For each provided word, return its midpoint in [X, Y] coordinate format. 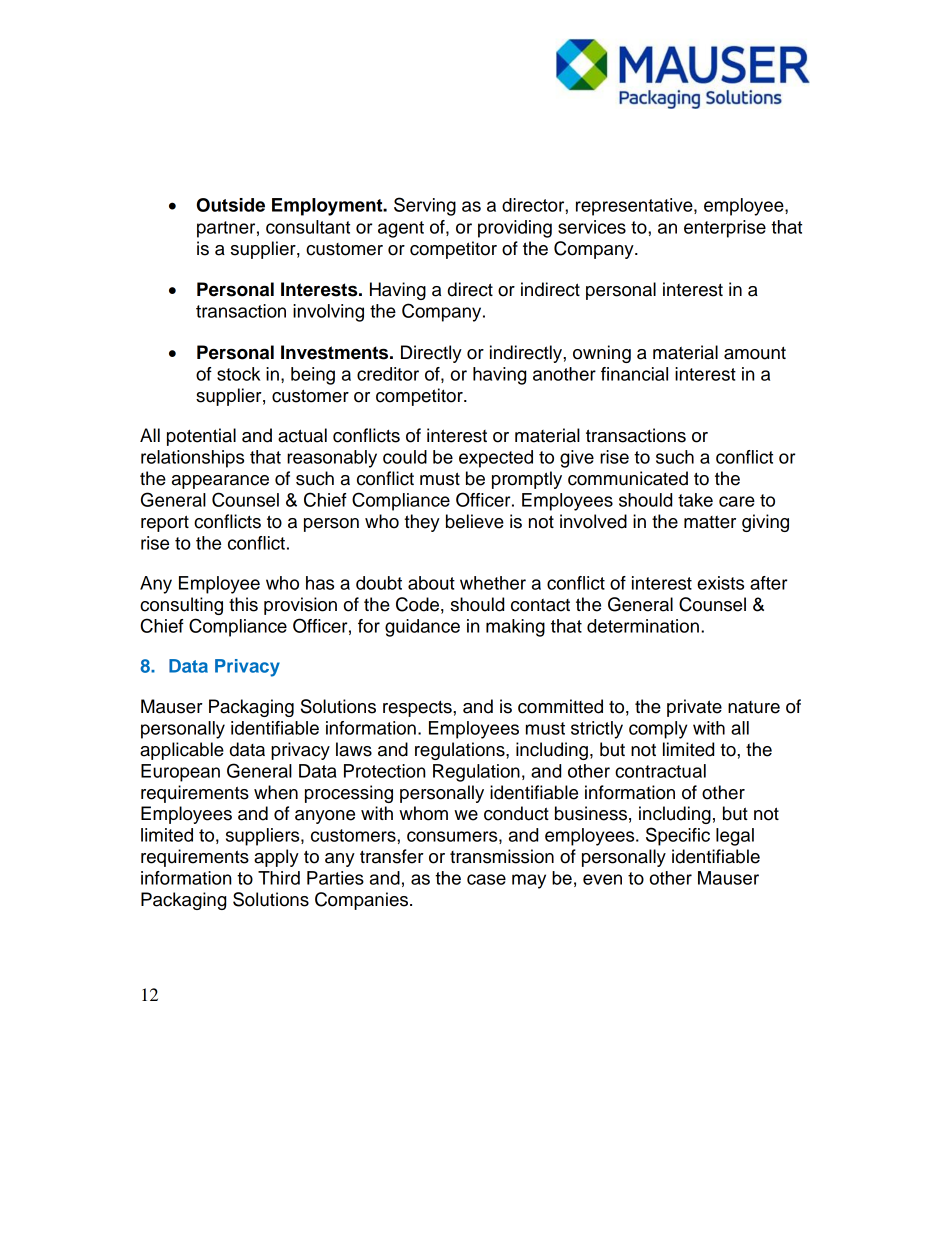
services [592, 227]
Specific [678, 836]
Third [279, 878]
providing [515, 229]
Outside [231, 205]
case [486, 879]
